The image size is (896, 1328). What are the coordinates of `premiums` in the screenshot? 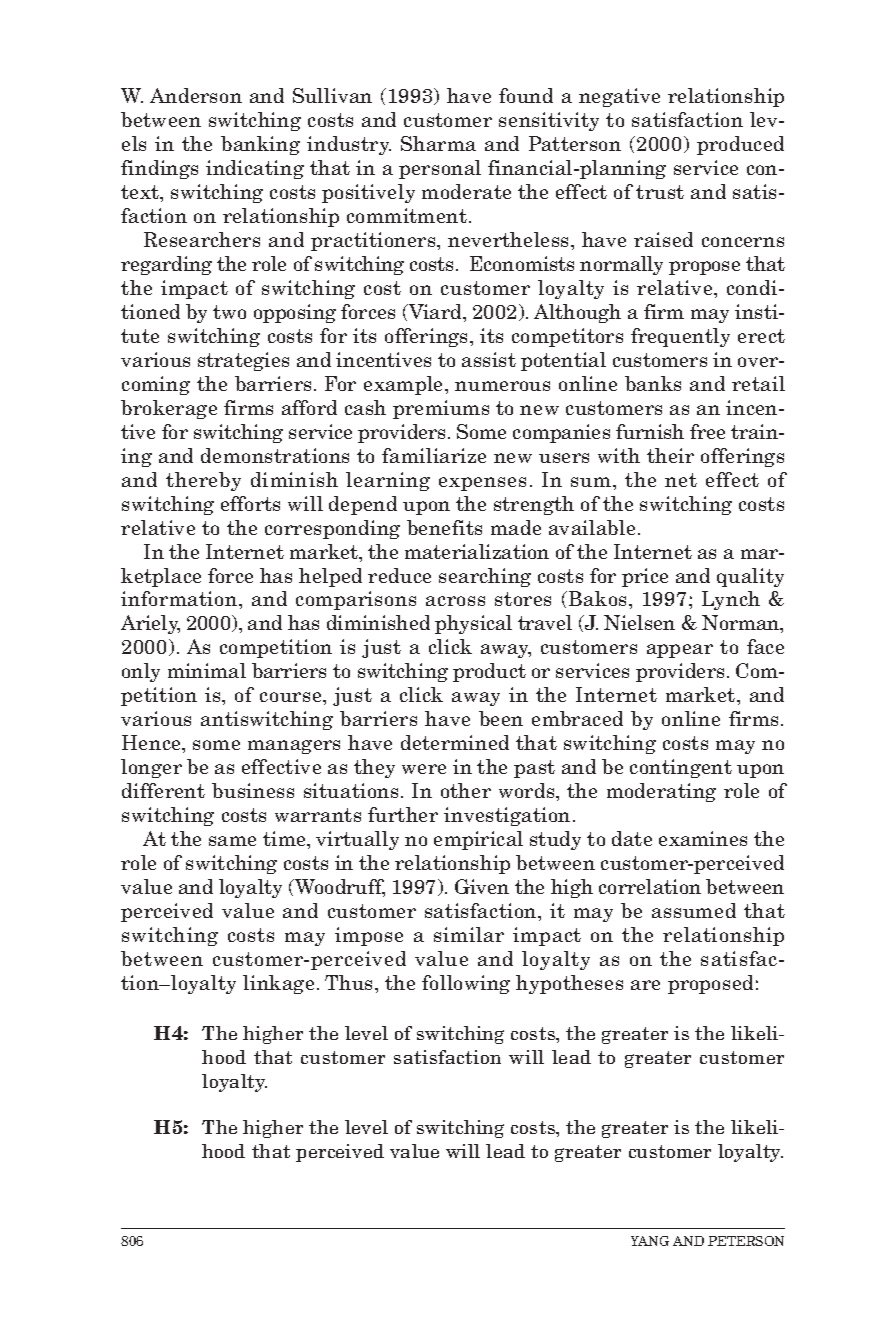 It's located at (441, 409).
